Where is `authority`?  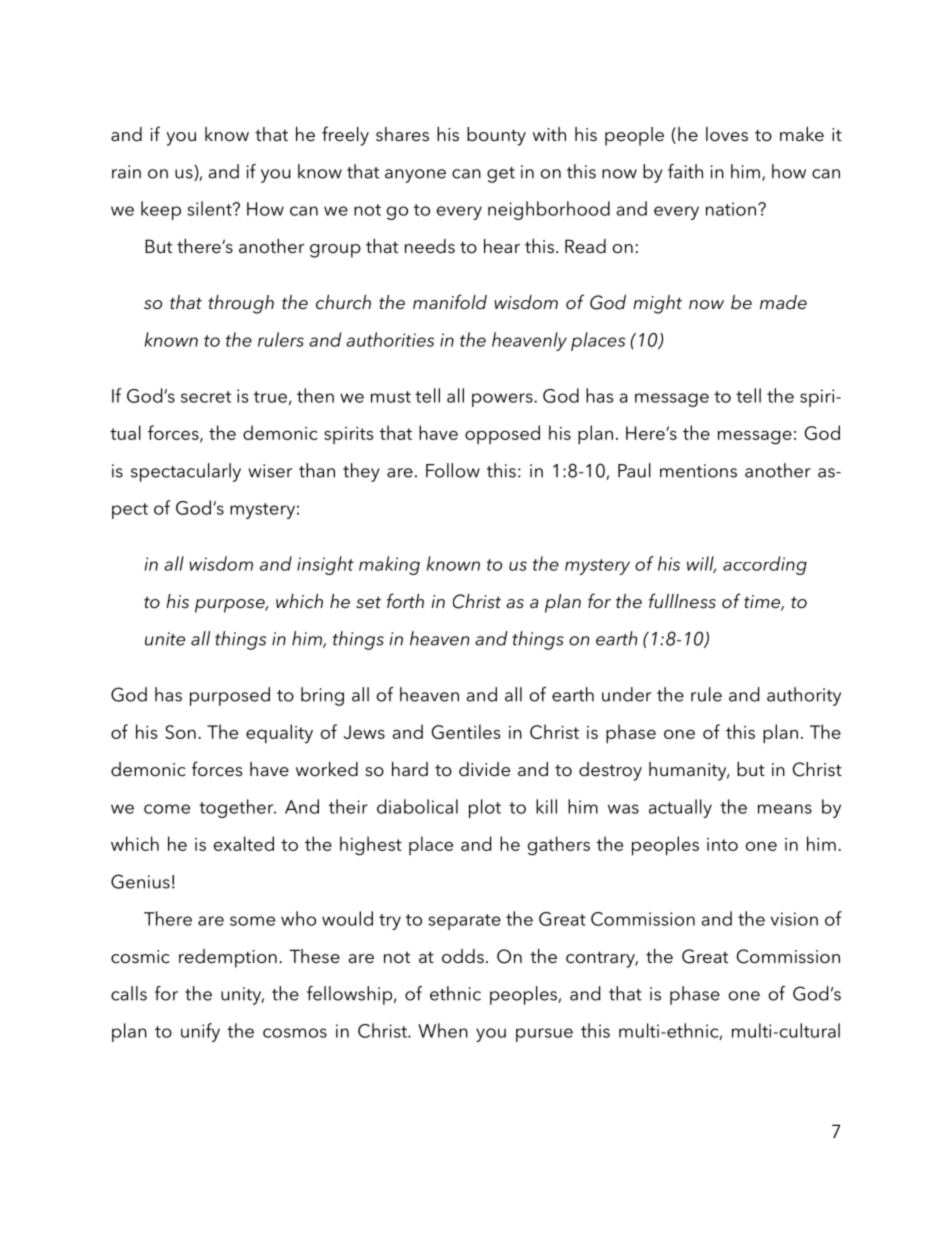
authority is located at coordinates (804, 696).
